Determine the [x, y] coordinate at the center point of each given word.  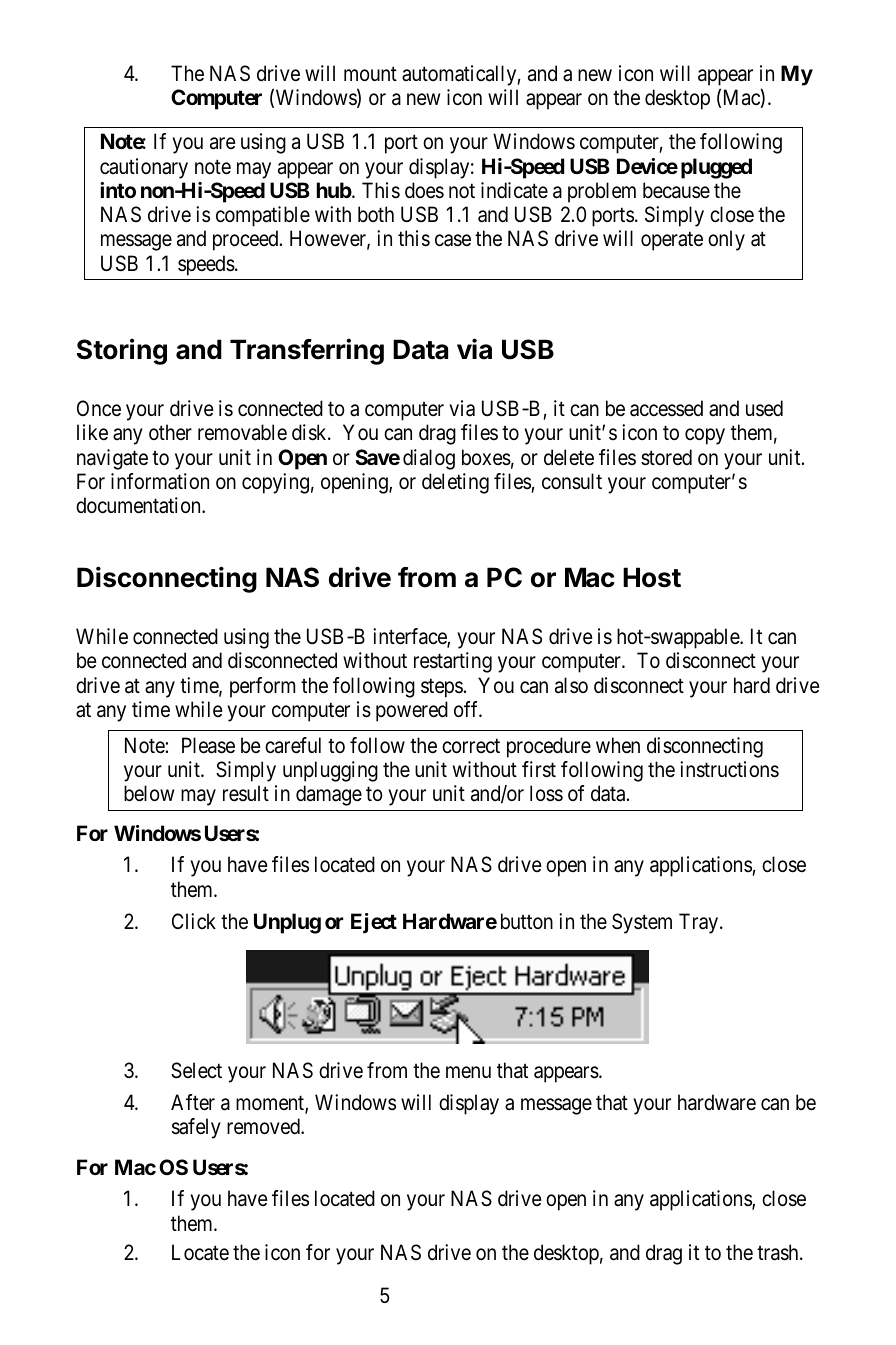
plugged [716, 168]
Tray [700, 923]
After [193, 1102]
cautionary [144, 168]
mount [370, 74]
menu [468, 1072]
